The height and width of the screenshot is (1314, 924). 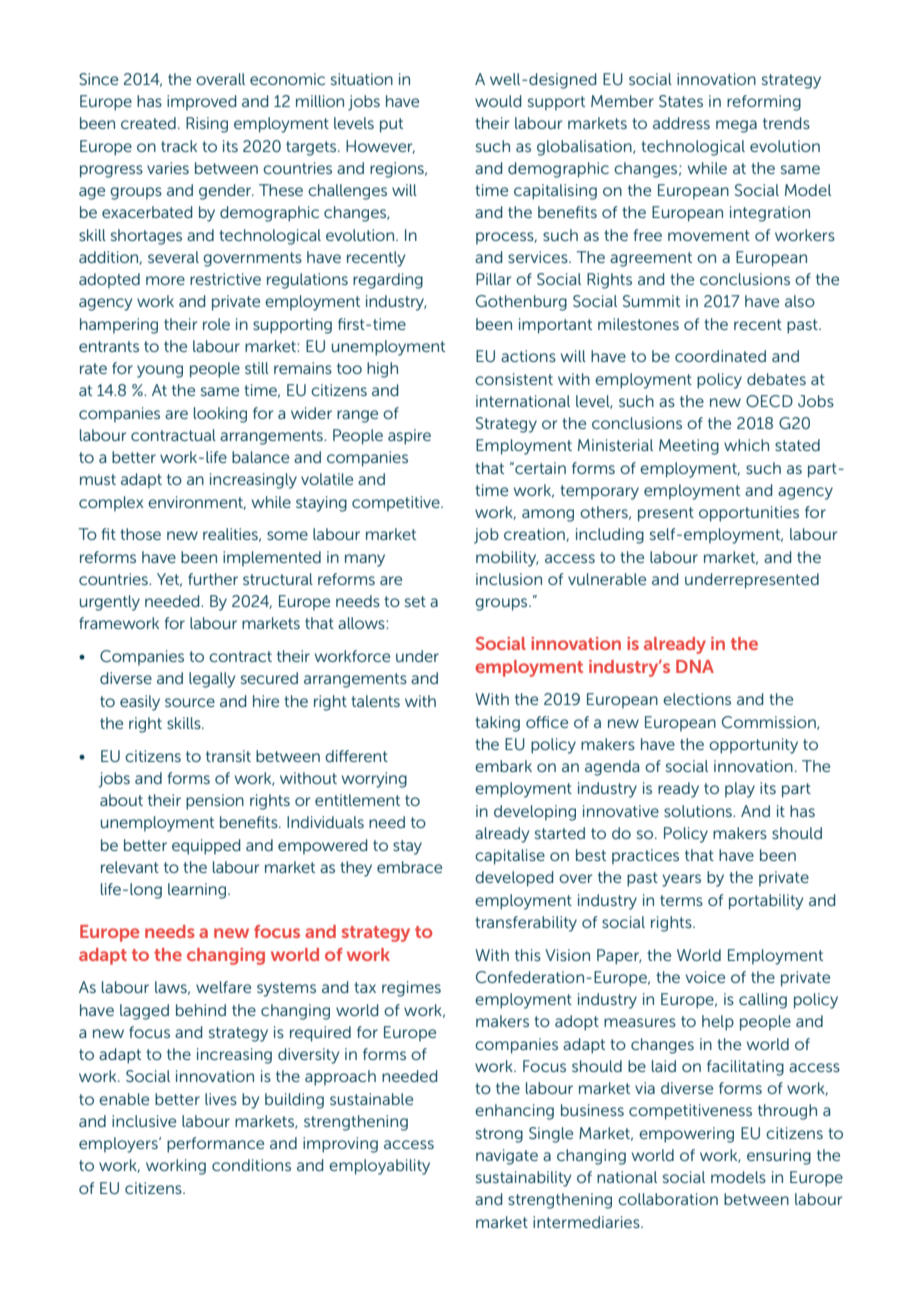 I want to click on set, so click(x=415, y=601).
